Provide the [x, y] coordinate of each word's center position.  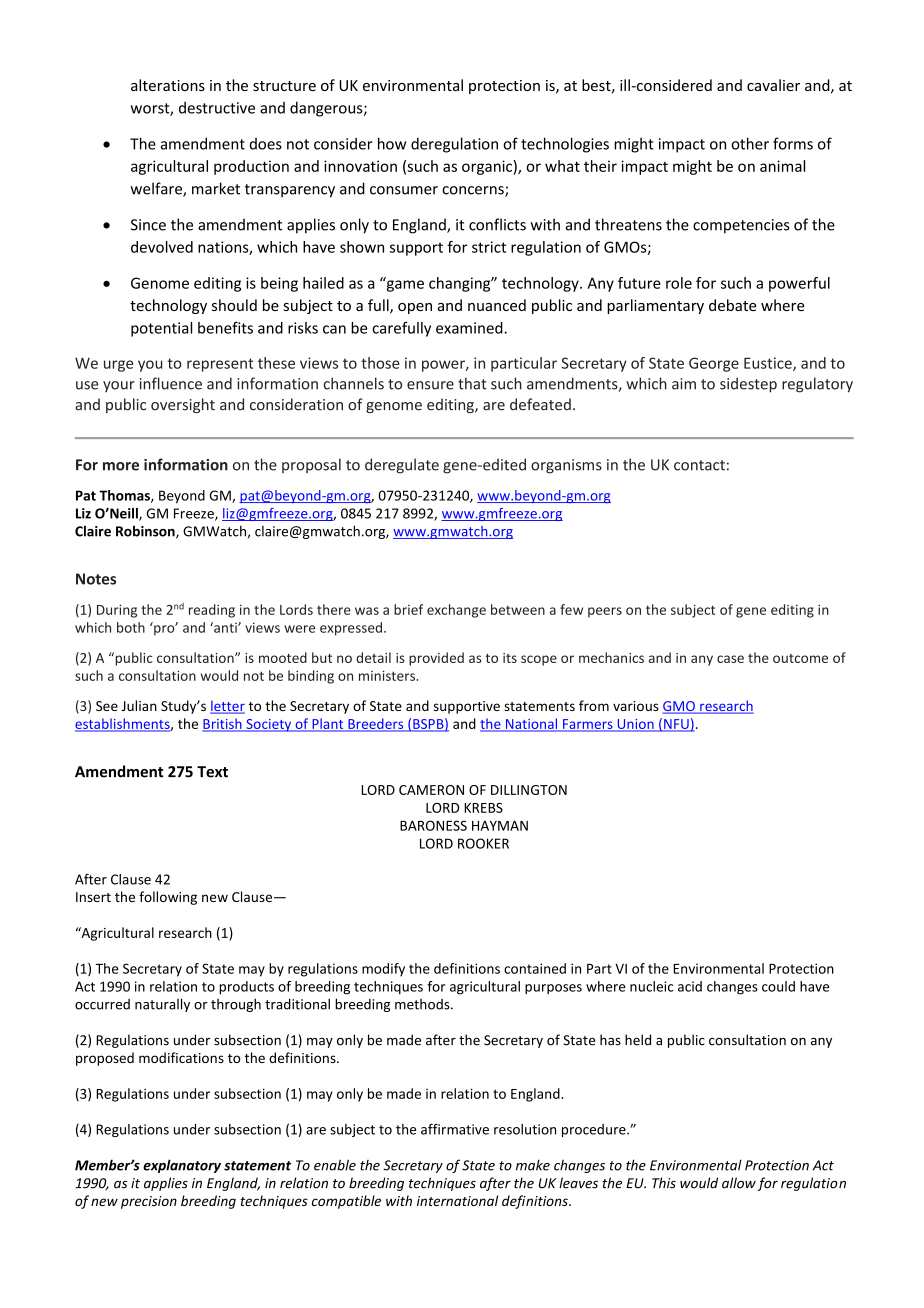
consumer [404, 190]
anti [225, 627]
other [750, 143]
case [730, 659]
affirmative [455, 1129]
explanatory [182, 1166]
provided [436, 659]
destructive [217, 108]
